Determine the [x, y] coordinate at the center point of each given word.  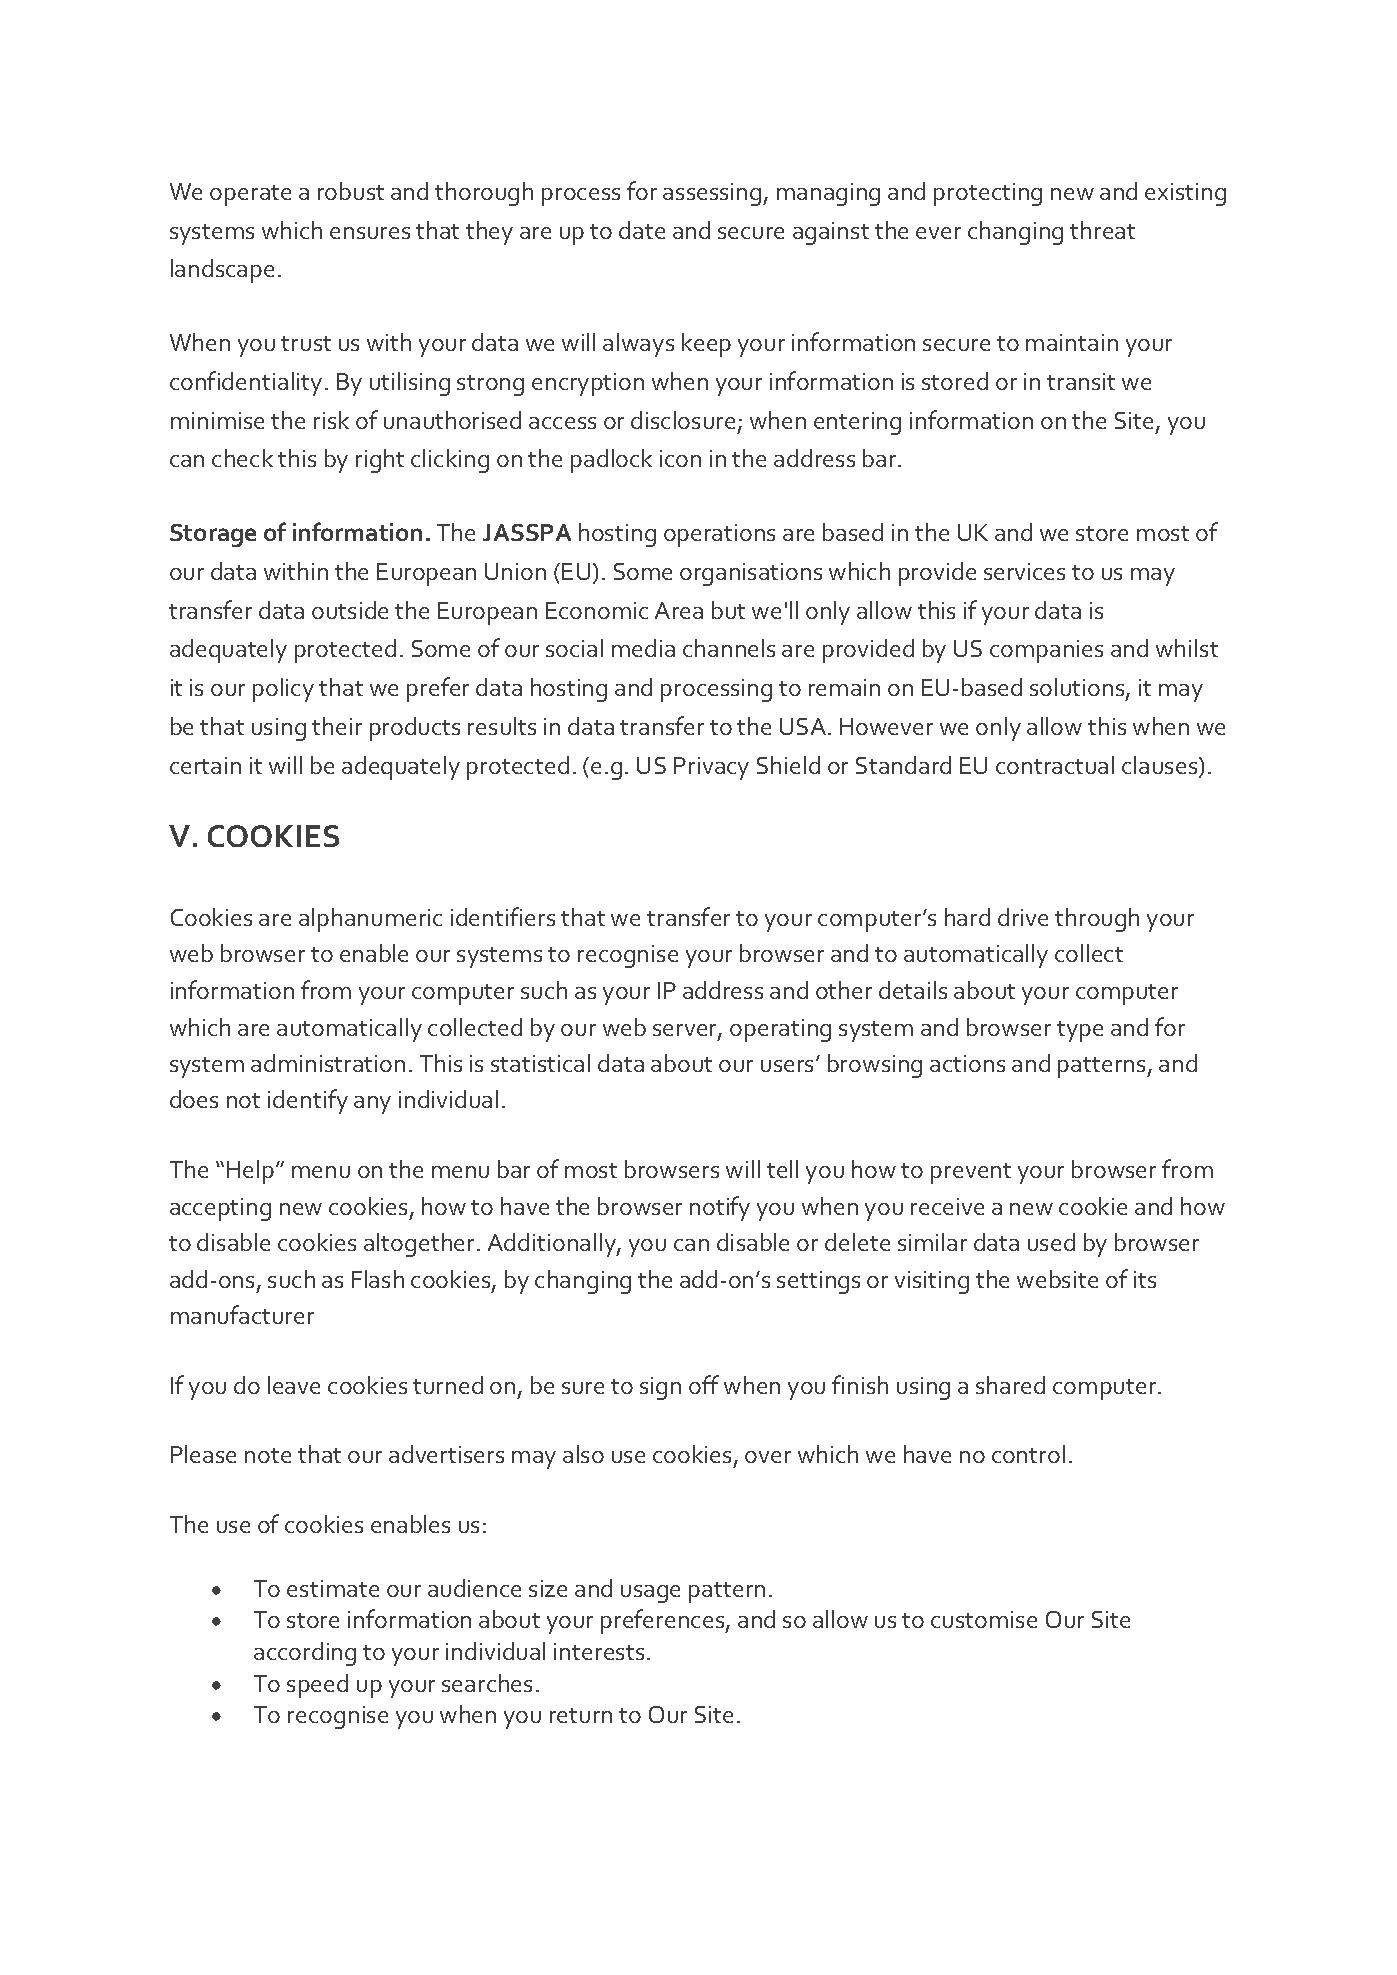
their [337, 726]
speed [317, 1686]
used [1051, 1242]
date [642, 230]
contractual [1055, 765]
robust [351, 191]
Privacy [711, 768]
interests [599, 1651]
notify [720, 1208]
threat [1102, 230]
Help [250, 1172]
